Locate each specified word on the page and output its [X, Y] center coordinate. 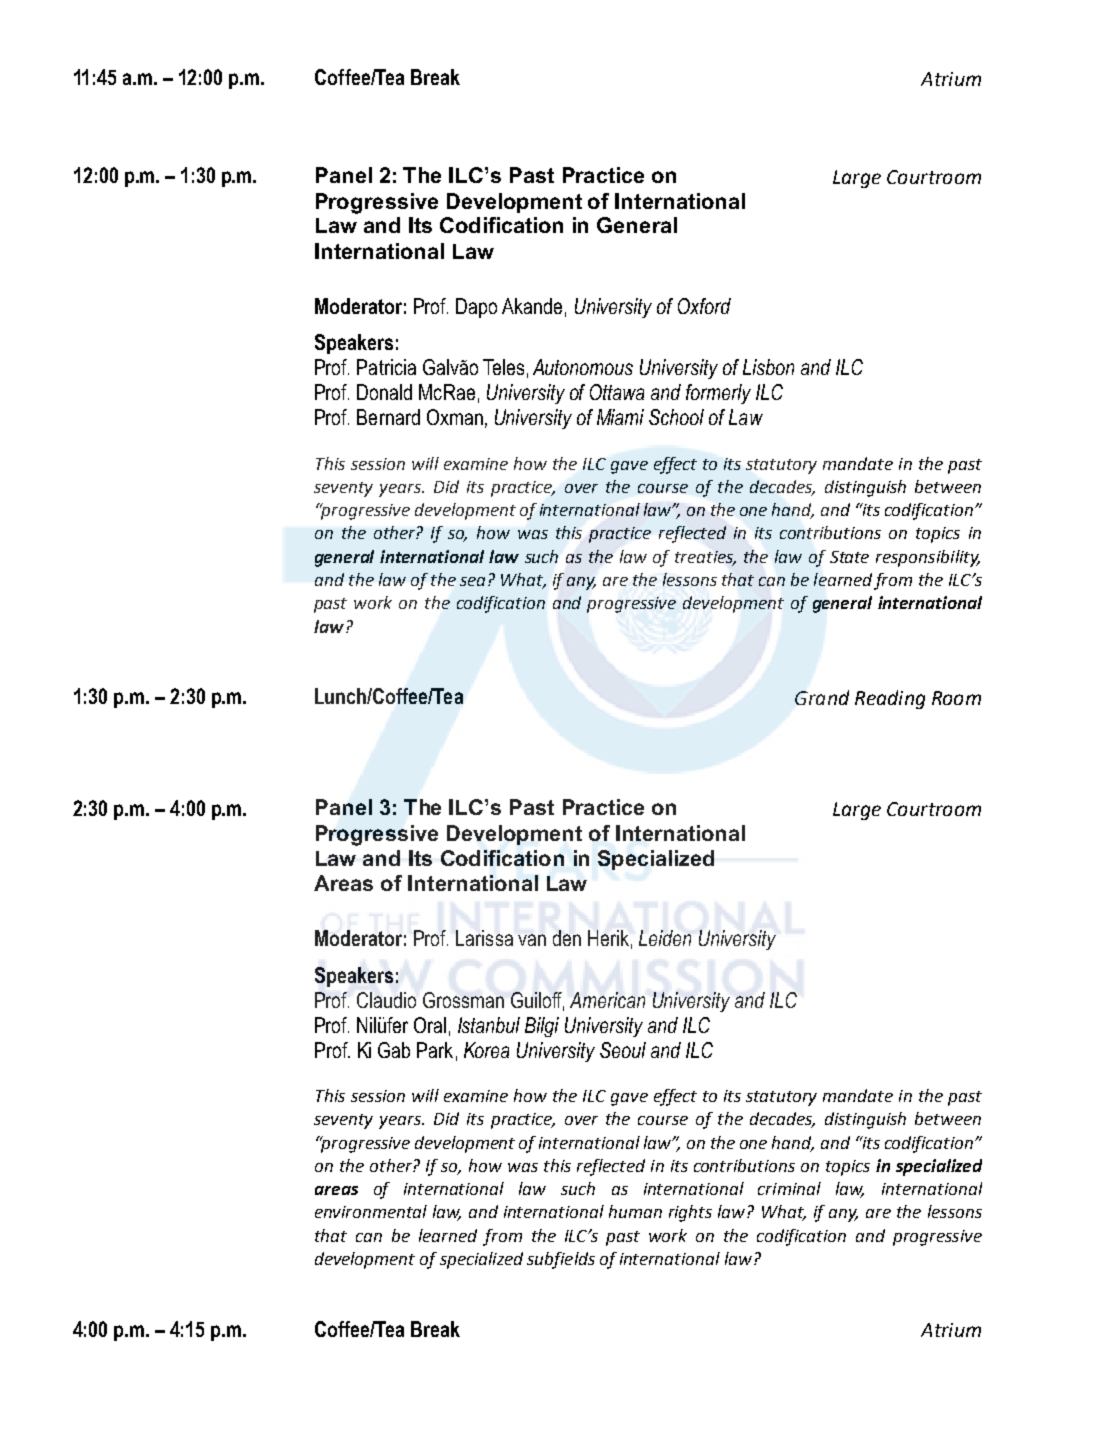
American [607, 1000]
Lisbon [768, 367]
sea [472, 581]
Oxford [704, 306]
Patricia [386, 367]
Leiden [665, 938]
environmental [371, 1211]
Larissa [484, 938]
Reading [890, 699]
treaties [705, 558]
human [635, 1211]
